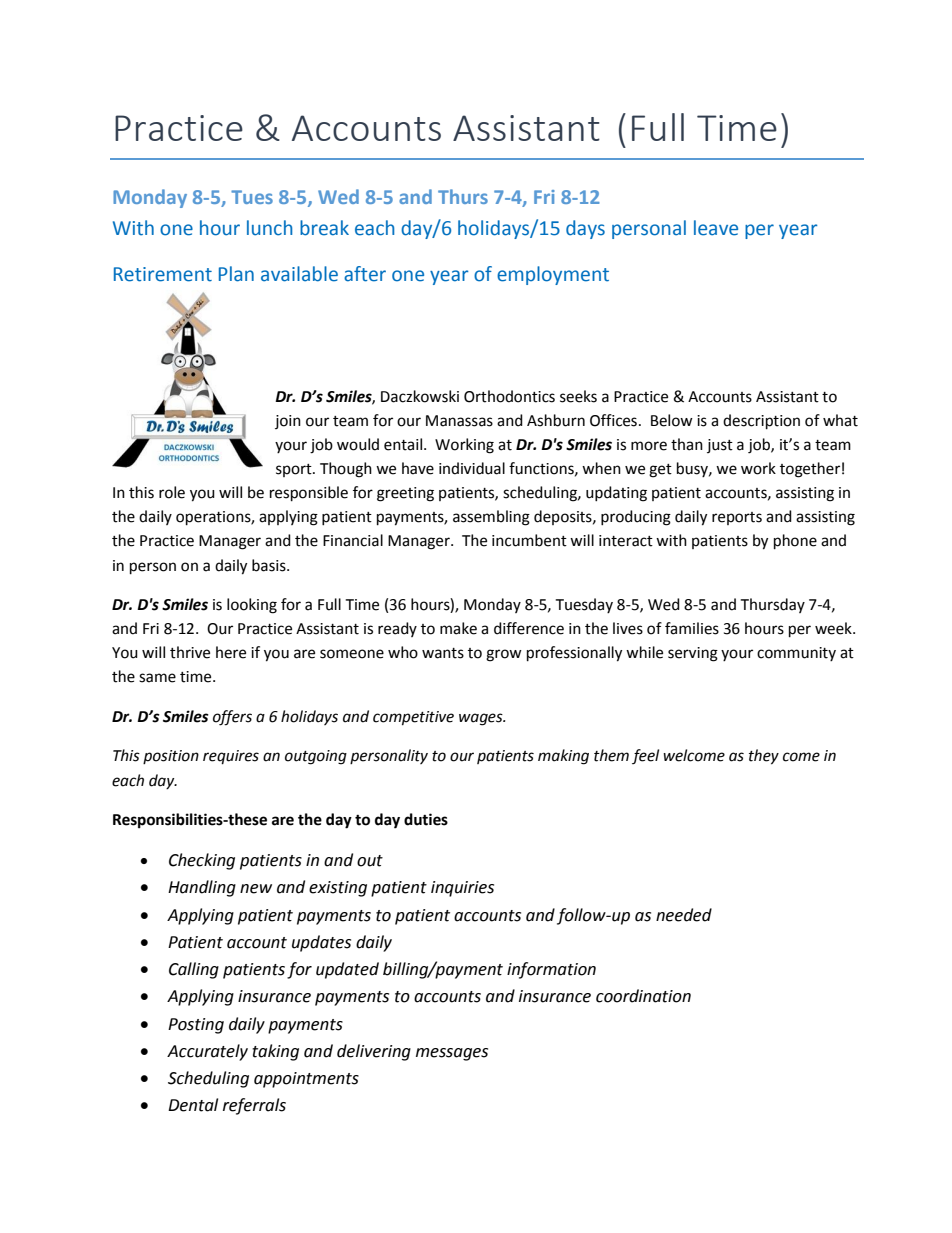 This screenshot has width=952, height=1233. Describe the element at coordinates (553, 275) in the screenshot. I see `employment` at that location.
